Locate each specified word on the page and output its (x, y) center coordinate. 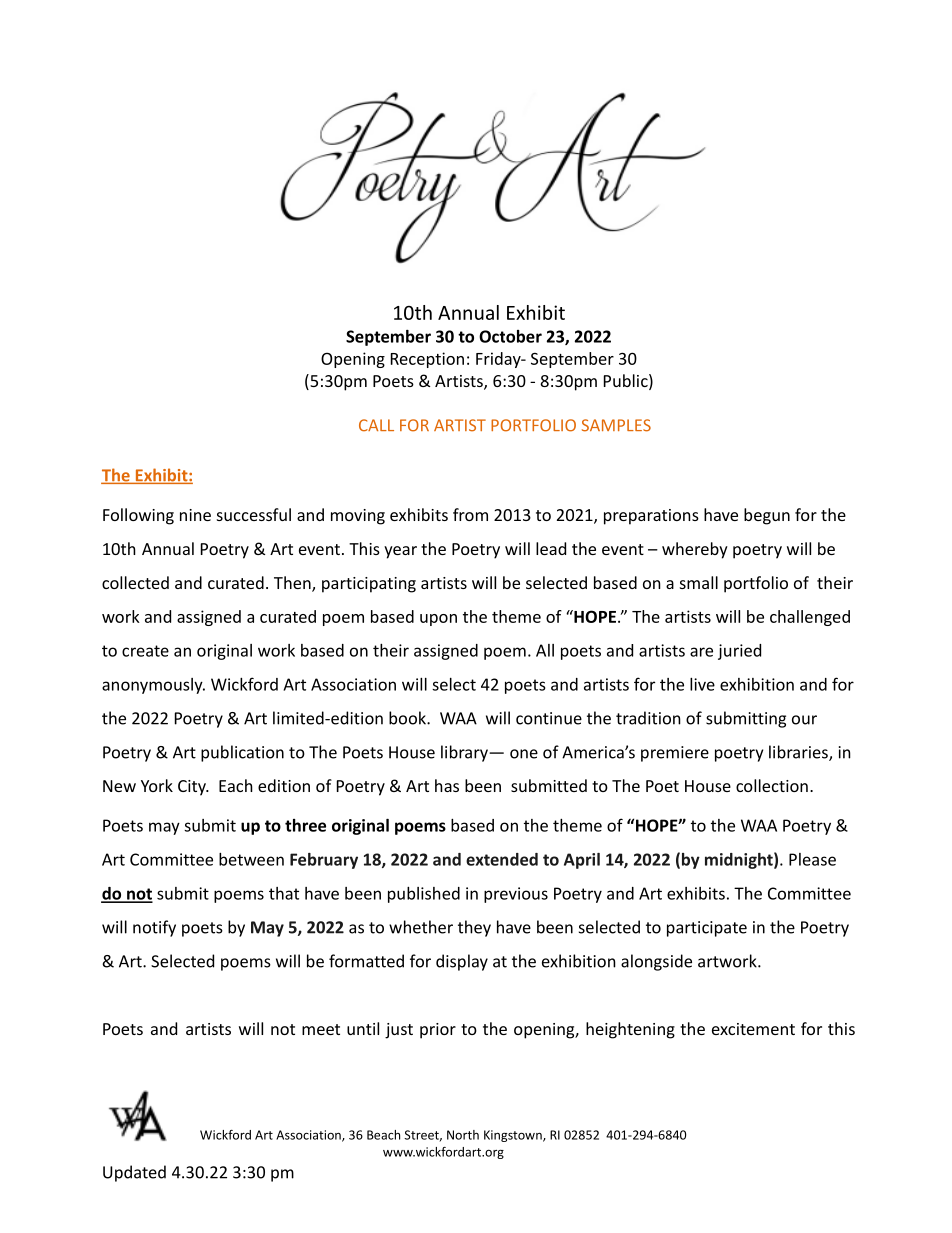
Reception (427, 360)
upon (438, 620)
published (424, 895)
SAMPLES (616, 425)
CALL (376, 425)
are (701, 652)
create (145, 651)
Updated (134, 1173)
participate (707, 929)
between (251, 859)
